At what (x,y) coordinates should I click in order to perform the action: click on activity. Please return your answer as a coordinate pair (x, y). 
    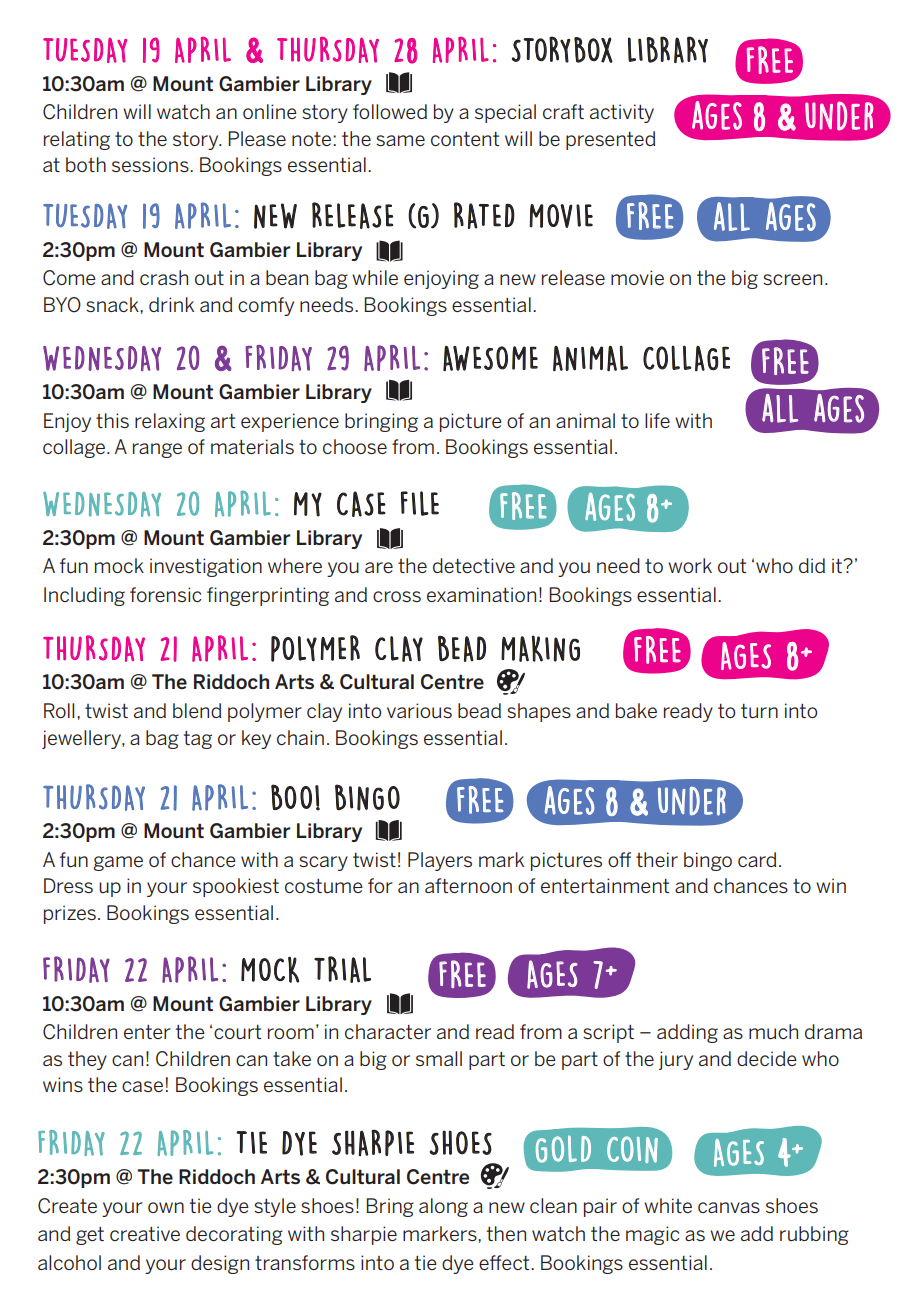
    Looking at the image, I should click on (622, 113).
